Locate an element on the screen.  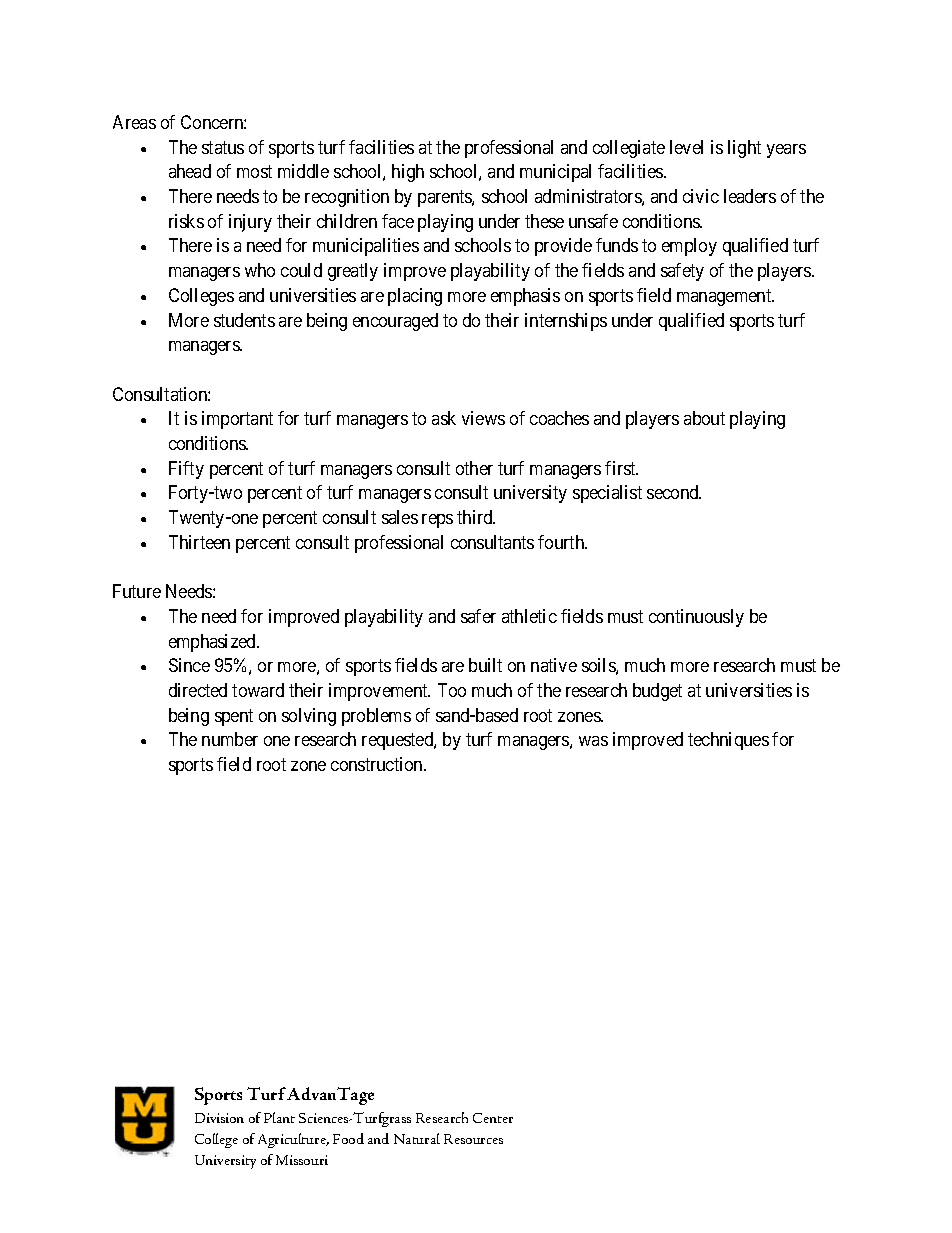
high is located at coordinates (408, 173).
